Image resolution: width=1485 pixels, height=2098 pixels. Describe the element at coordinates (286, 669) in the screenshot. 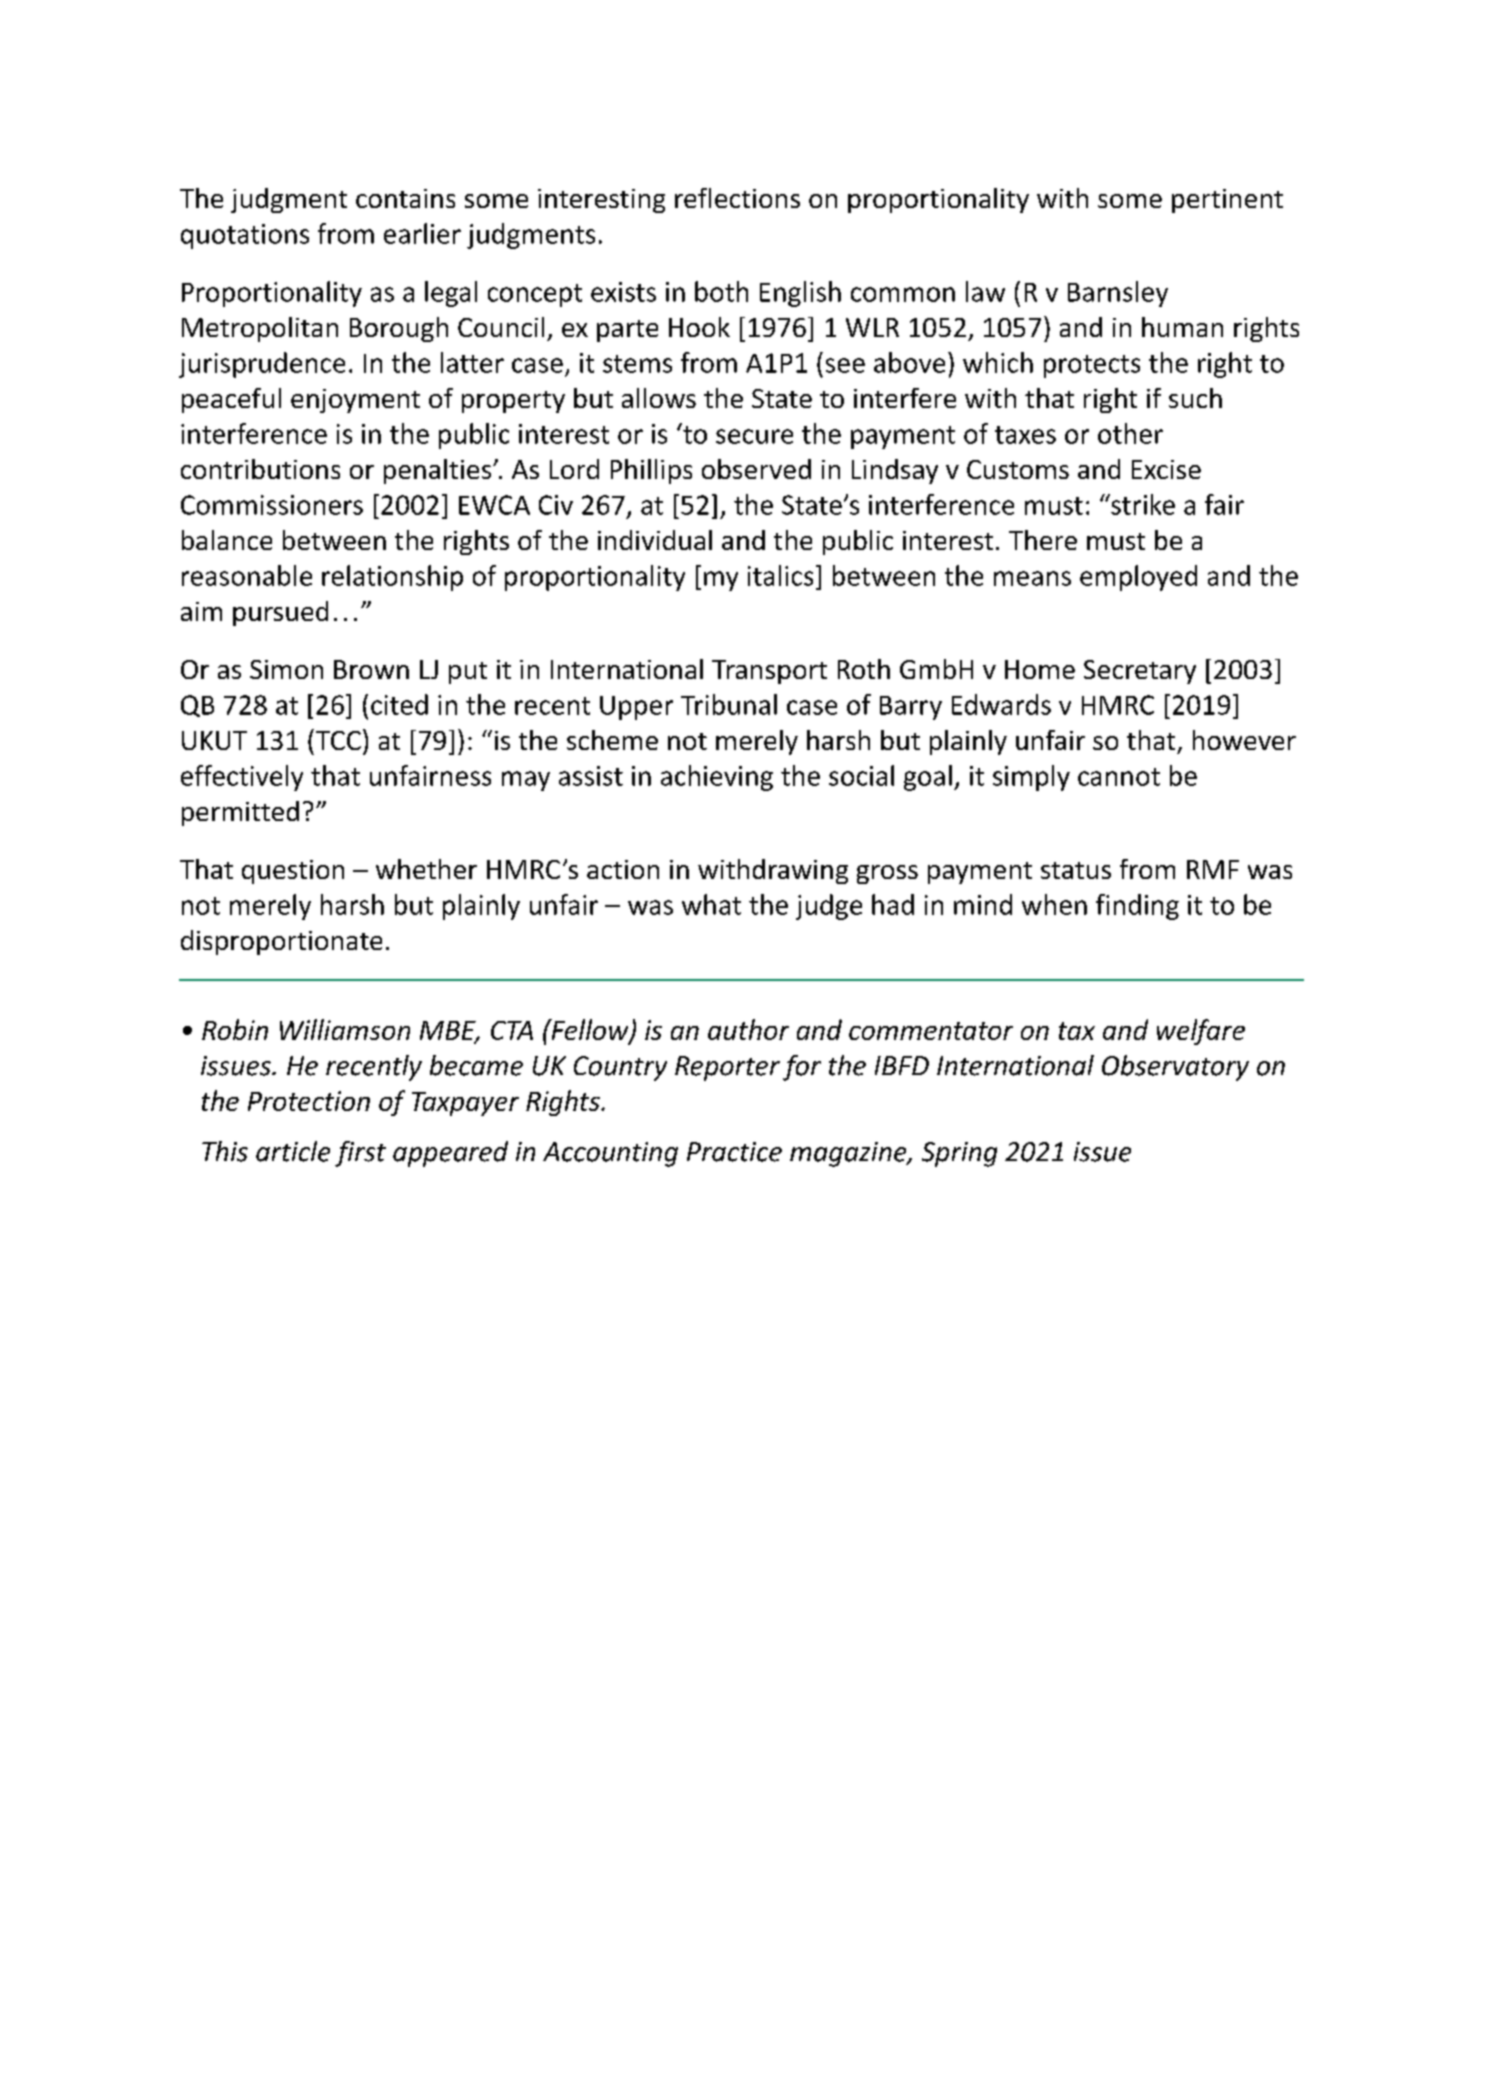

I see `Simon` at that location.
